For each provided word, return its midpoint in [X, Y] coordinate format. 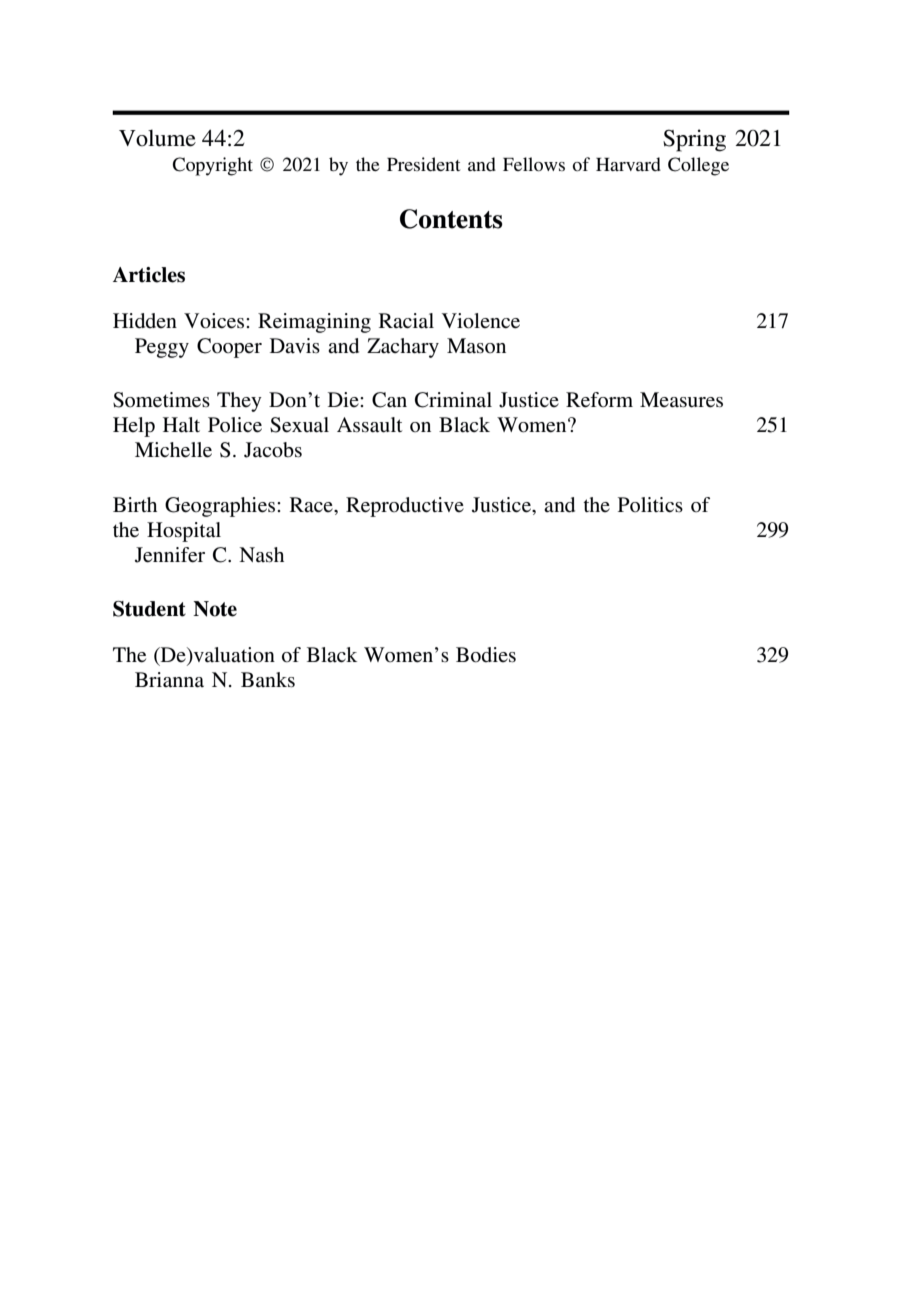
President [423, 164]
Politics [650, 505]
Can [389, 400]
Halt [181, 424]
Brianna [169, 680]
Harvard [628, 164]
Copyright [212, 166]
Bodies [486, 655]
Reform [599, 400]
